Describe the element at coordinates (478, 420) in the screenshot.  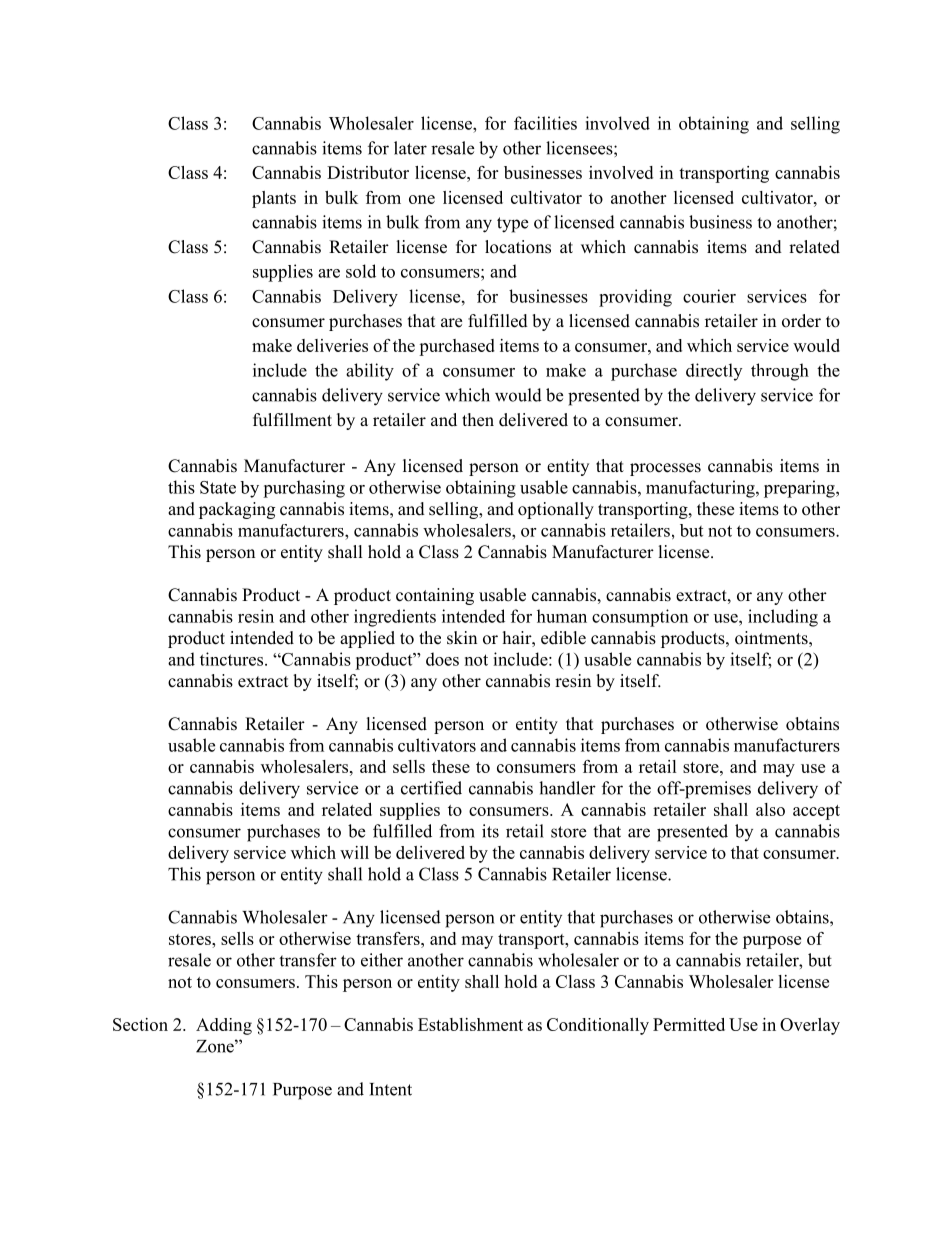
I see `then` at that location.
